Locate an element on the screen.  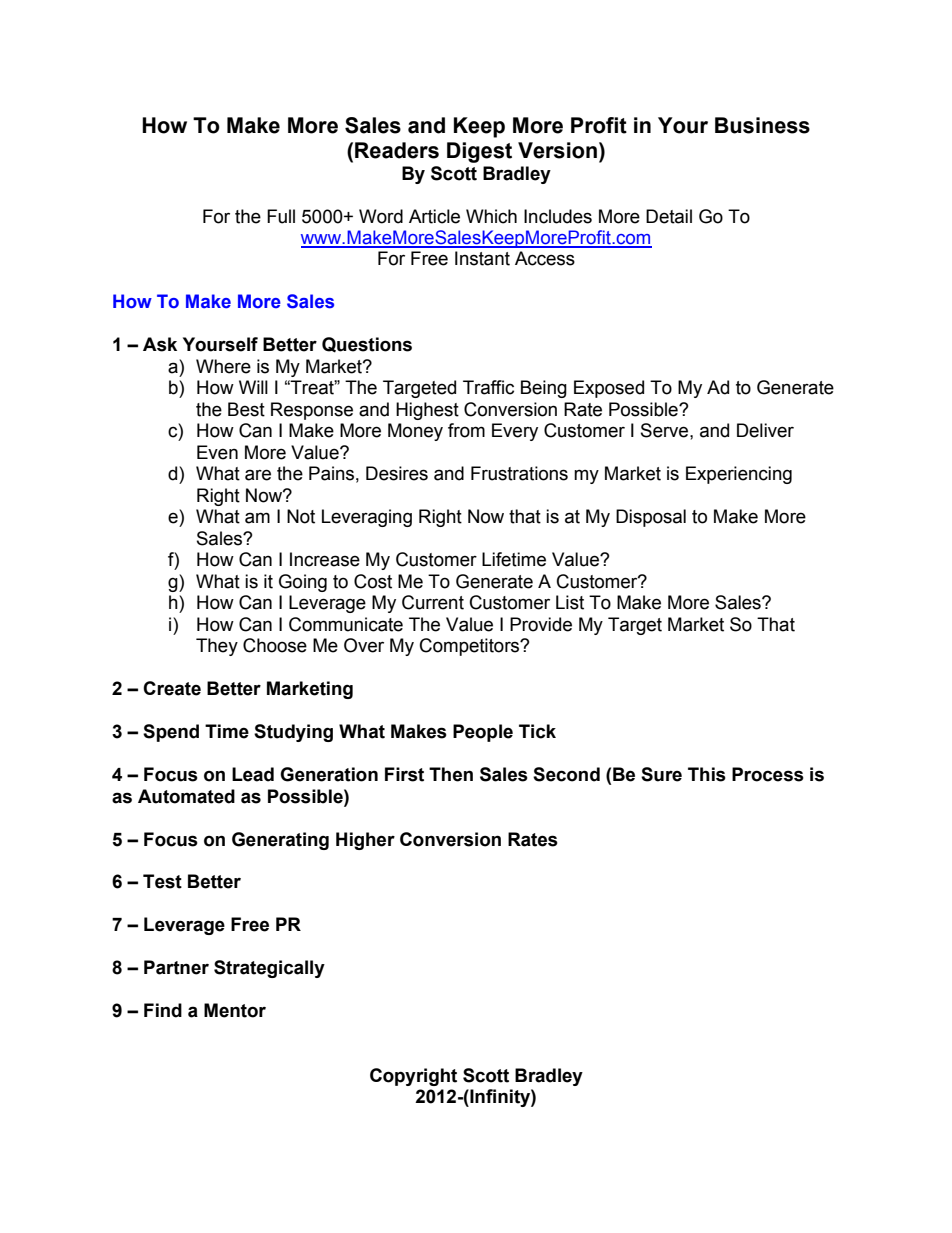
Full is located at coordinates (281, 216).
